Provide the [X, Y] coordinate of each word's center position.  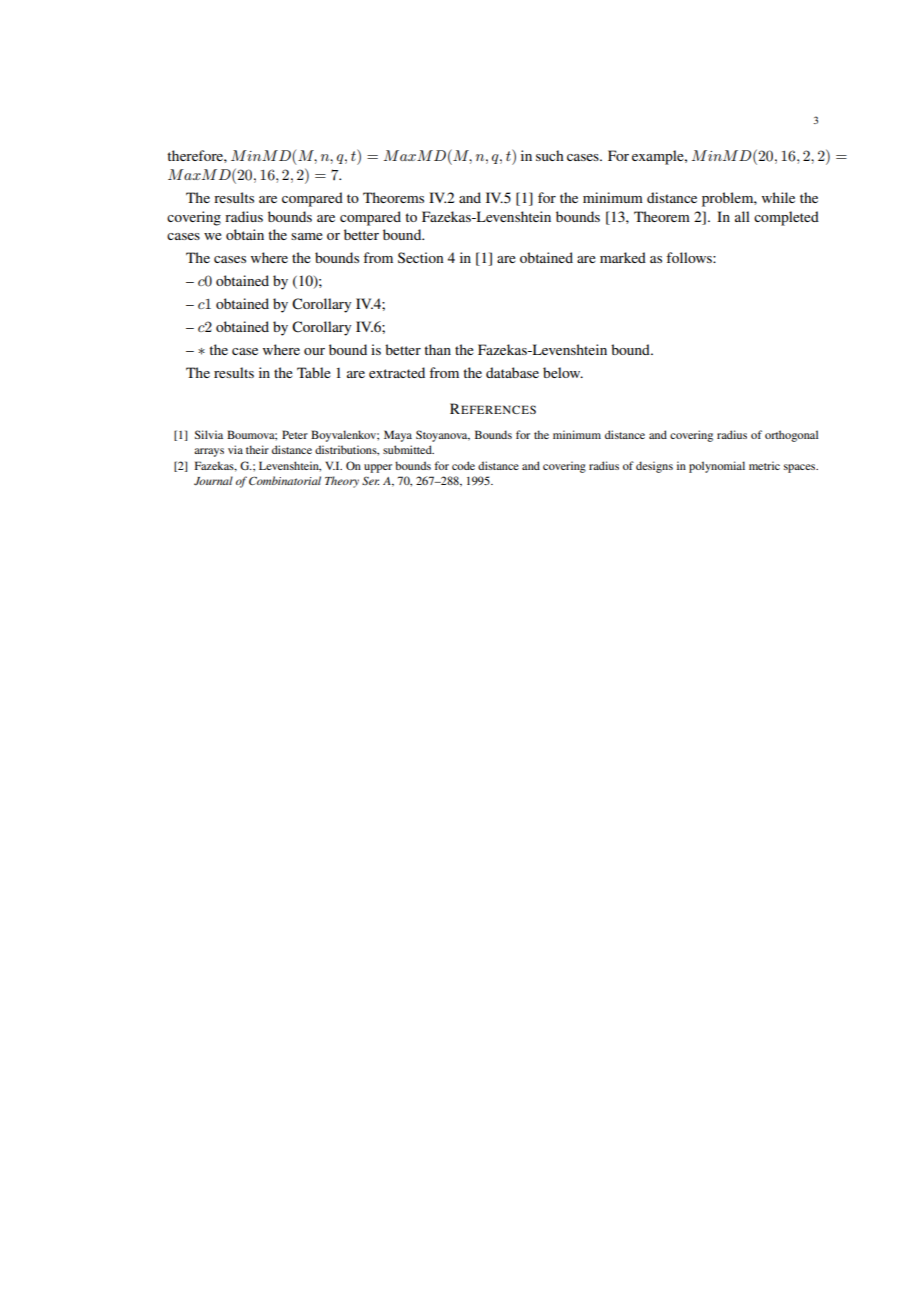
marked [623, 257]
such [550, 155]
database [512, 372]
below [563, 372]
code [463, 465]
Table [314, 372]
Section [420, 257]
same [307, 236]
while [778, 197]
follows [690, 257]
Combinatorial [285, 480]
